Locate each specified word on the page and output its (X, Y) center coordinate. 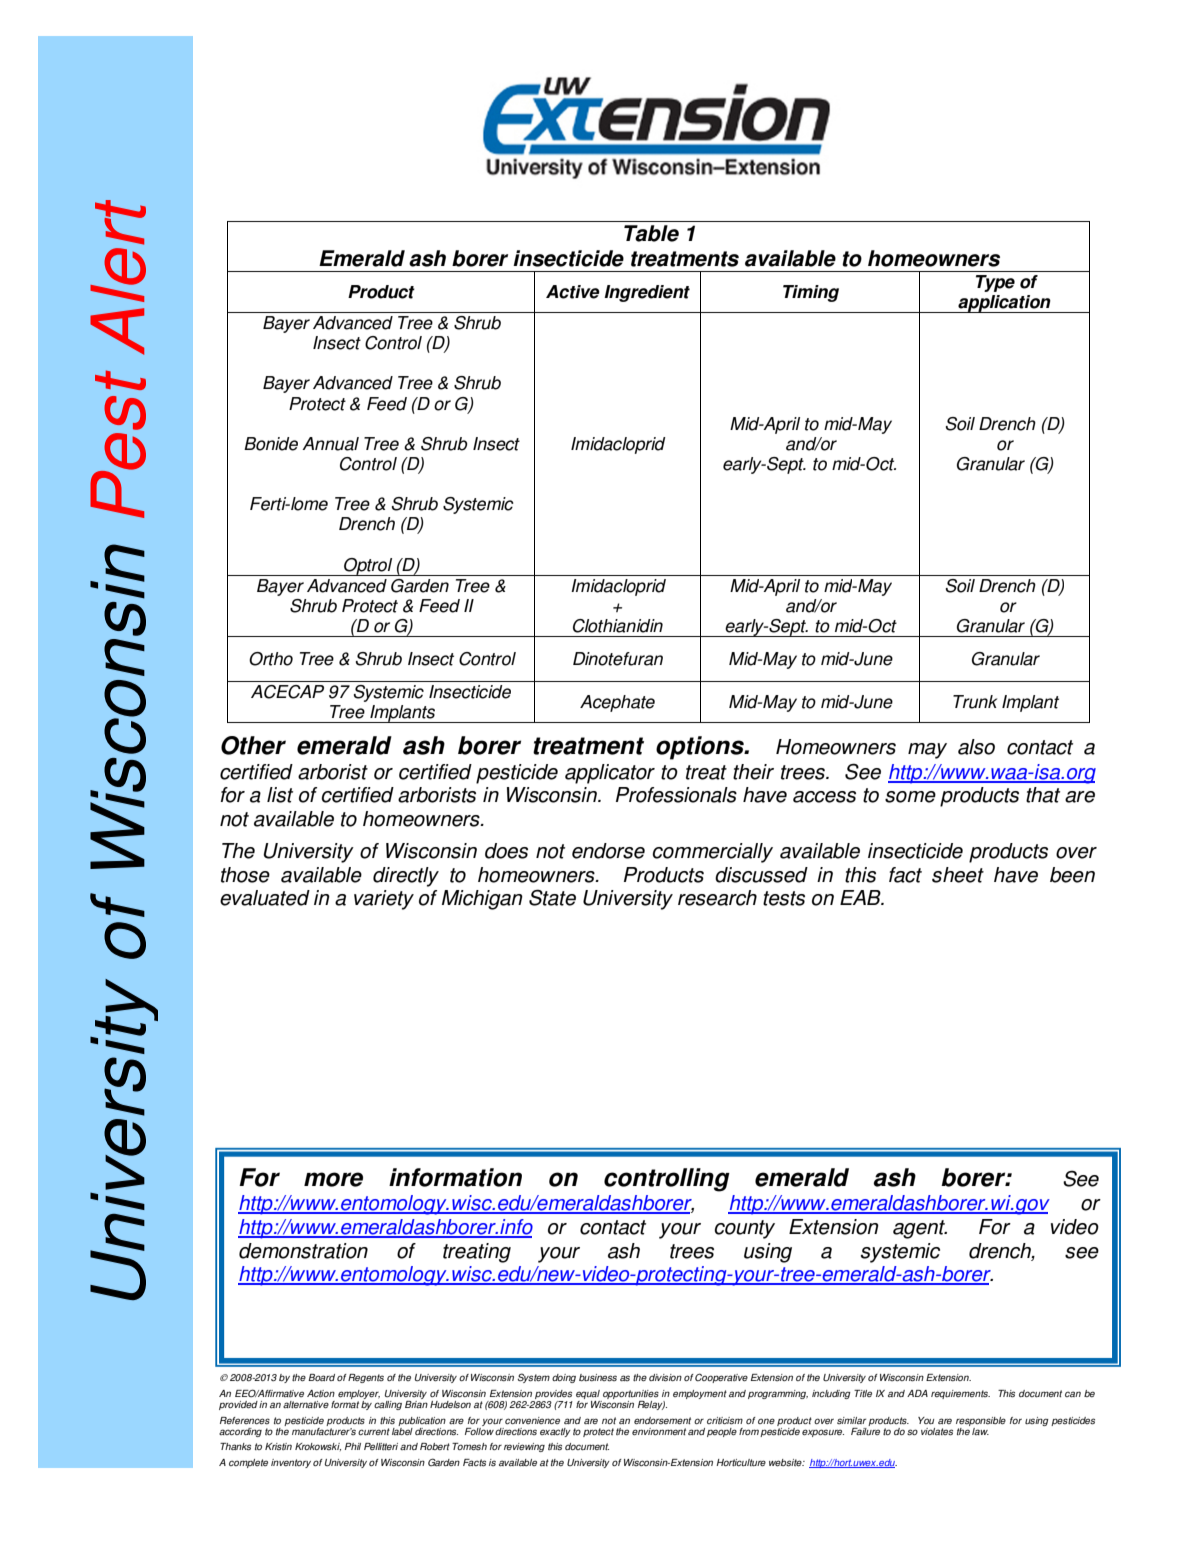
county (744, 1229)
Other (253, 745)
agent (920, 1229)
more (333, 1179)
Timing (811, 293)
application (1004, 304)
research (717, 898)
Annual (330, 444)
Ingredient (647, 293)
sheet (958, 875)
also (976, 747)
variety (384, 900)
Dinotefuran (618, 659)
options (701, 748)
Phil (353, 1446)
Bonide (271, 444)
